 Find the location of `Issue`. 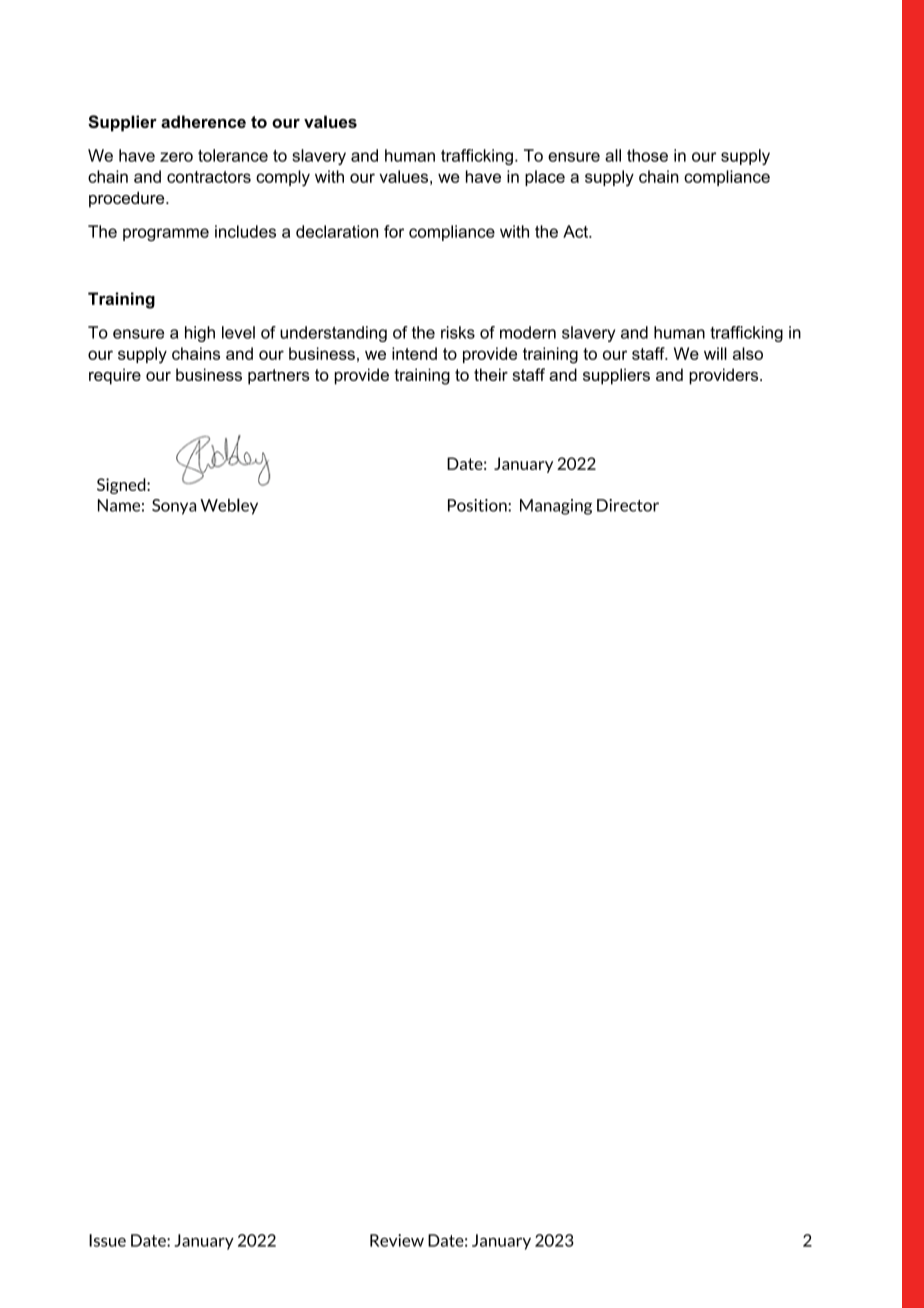

Issue is located at coordinates (107, 1240).
